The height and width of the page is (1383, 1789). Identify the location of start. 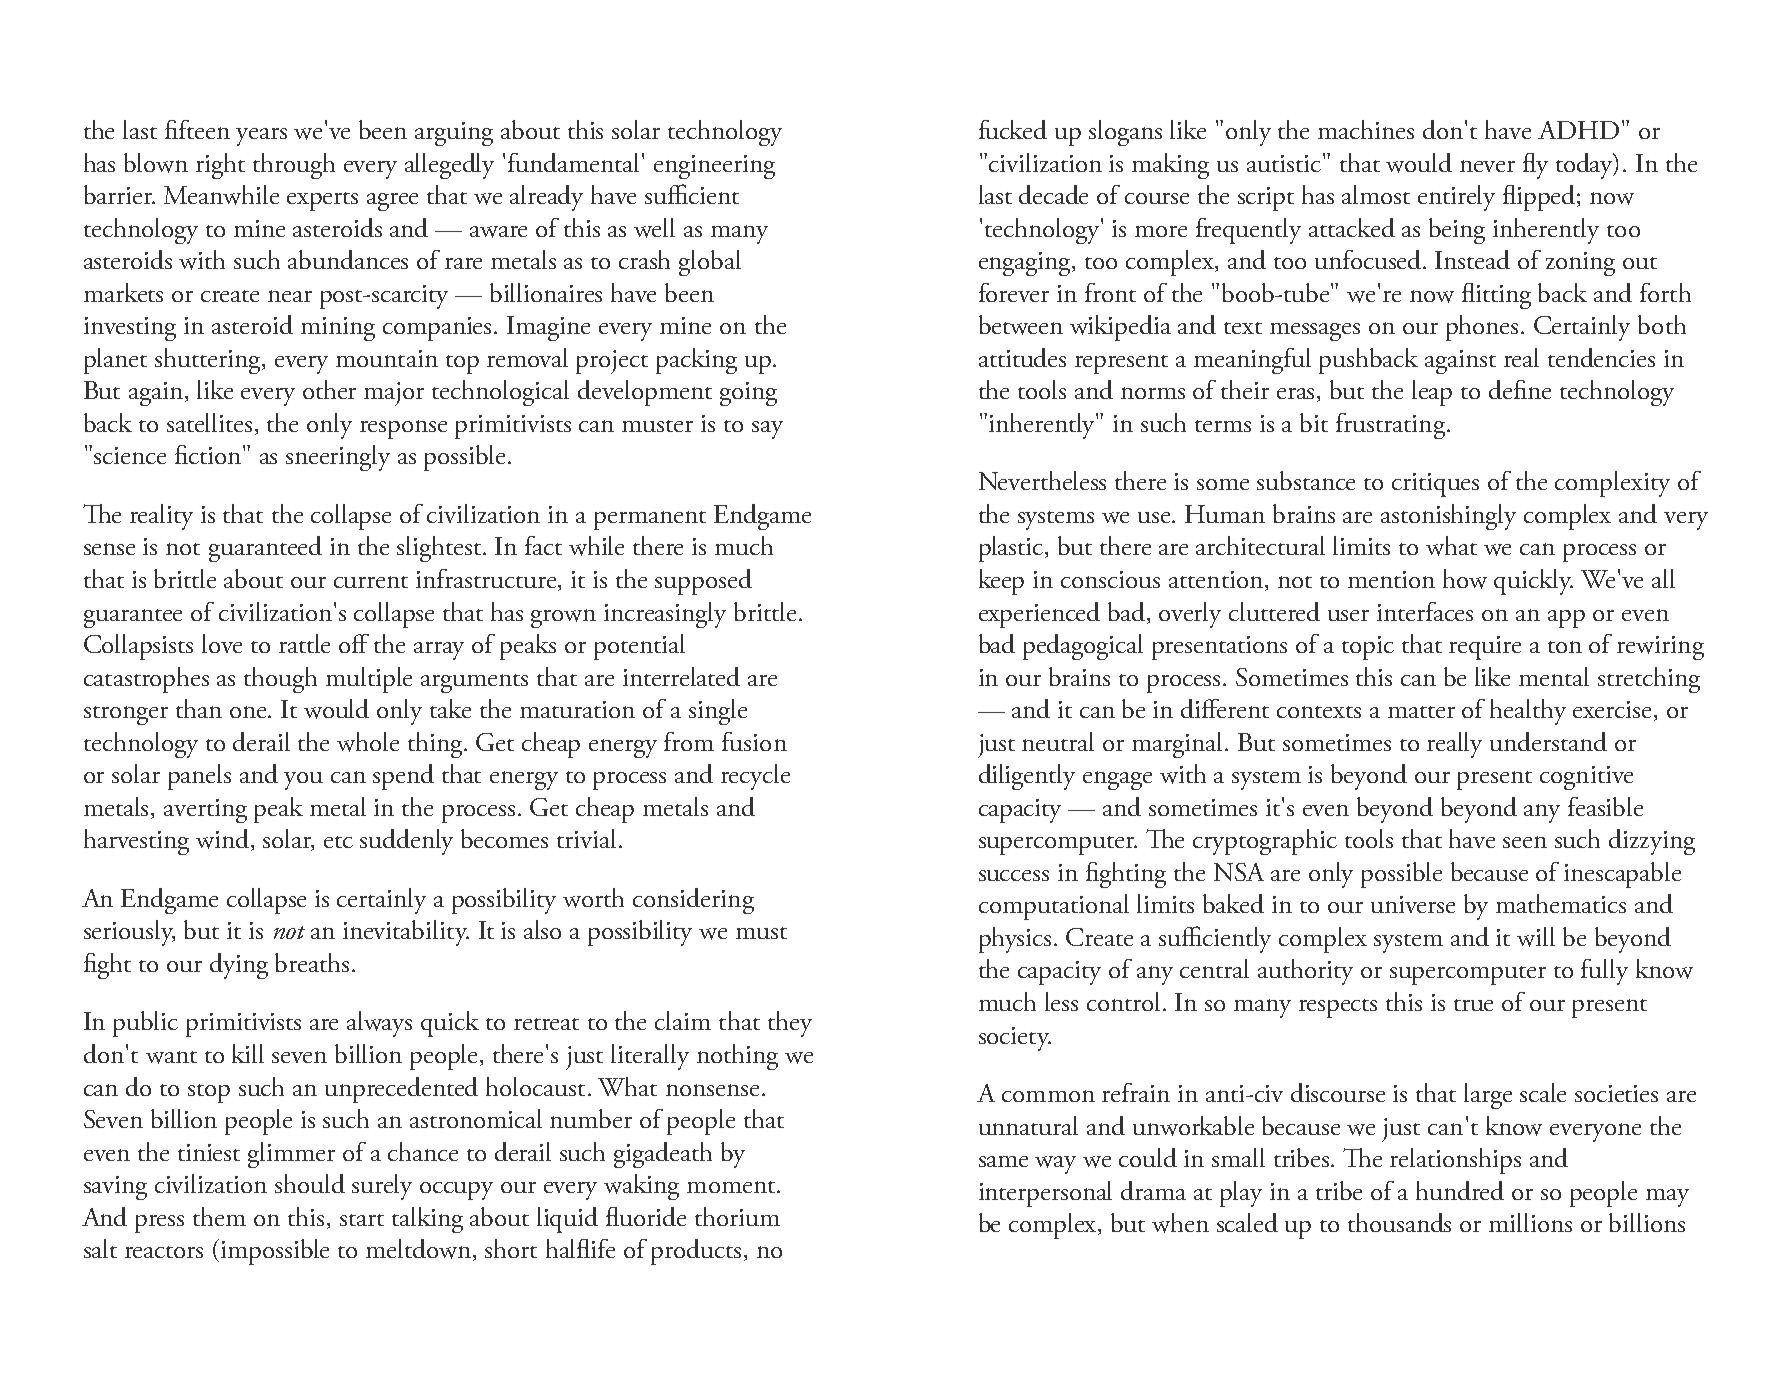
(362, 1220).
